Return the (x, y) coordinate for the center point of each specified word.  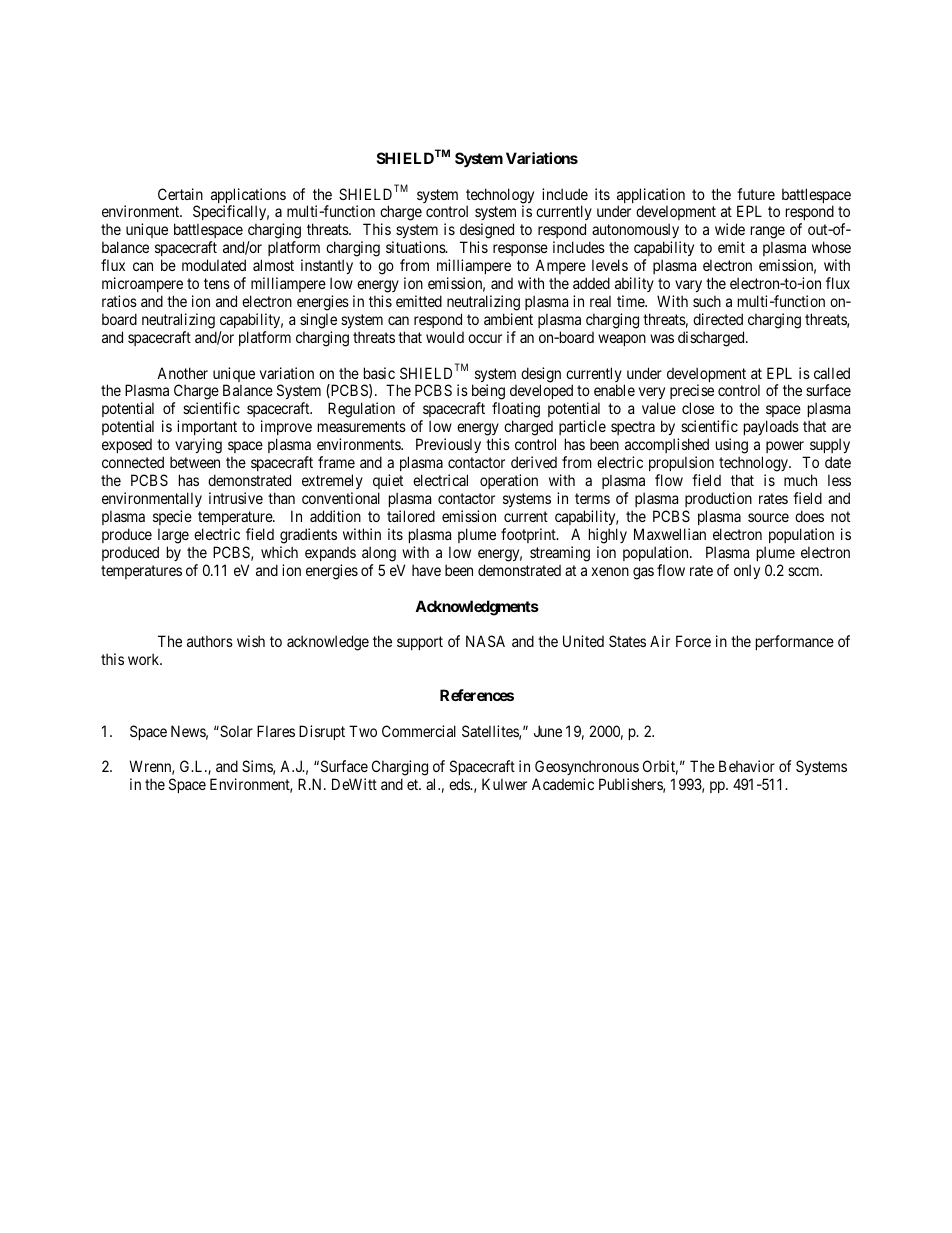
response (520, 252)
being (488, 393)
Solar (235, 731)
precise (692, 393)
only (747, 571)
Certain (180, 194)
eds (460, 784)
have (426, 570)
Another (182, 373)
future (756, 194)
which (279, 552)
